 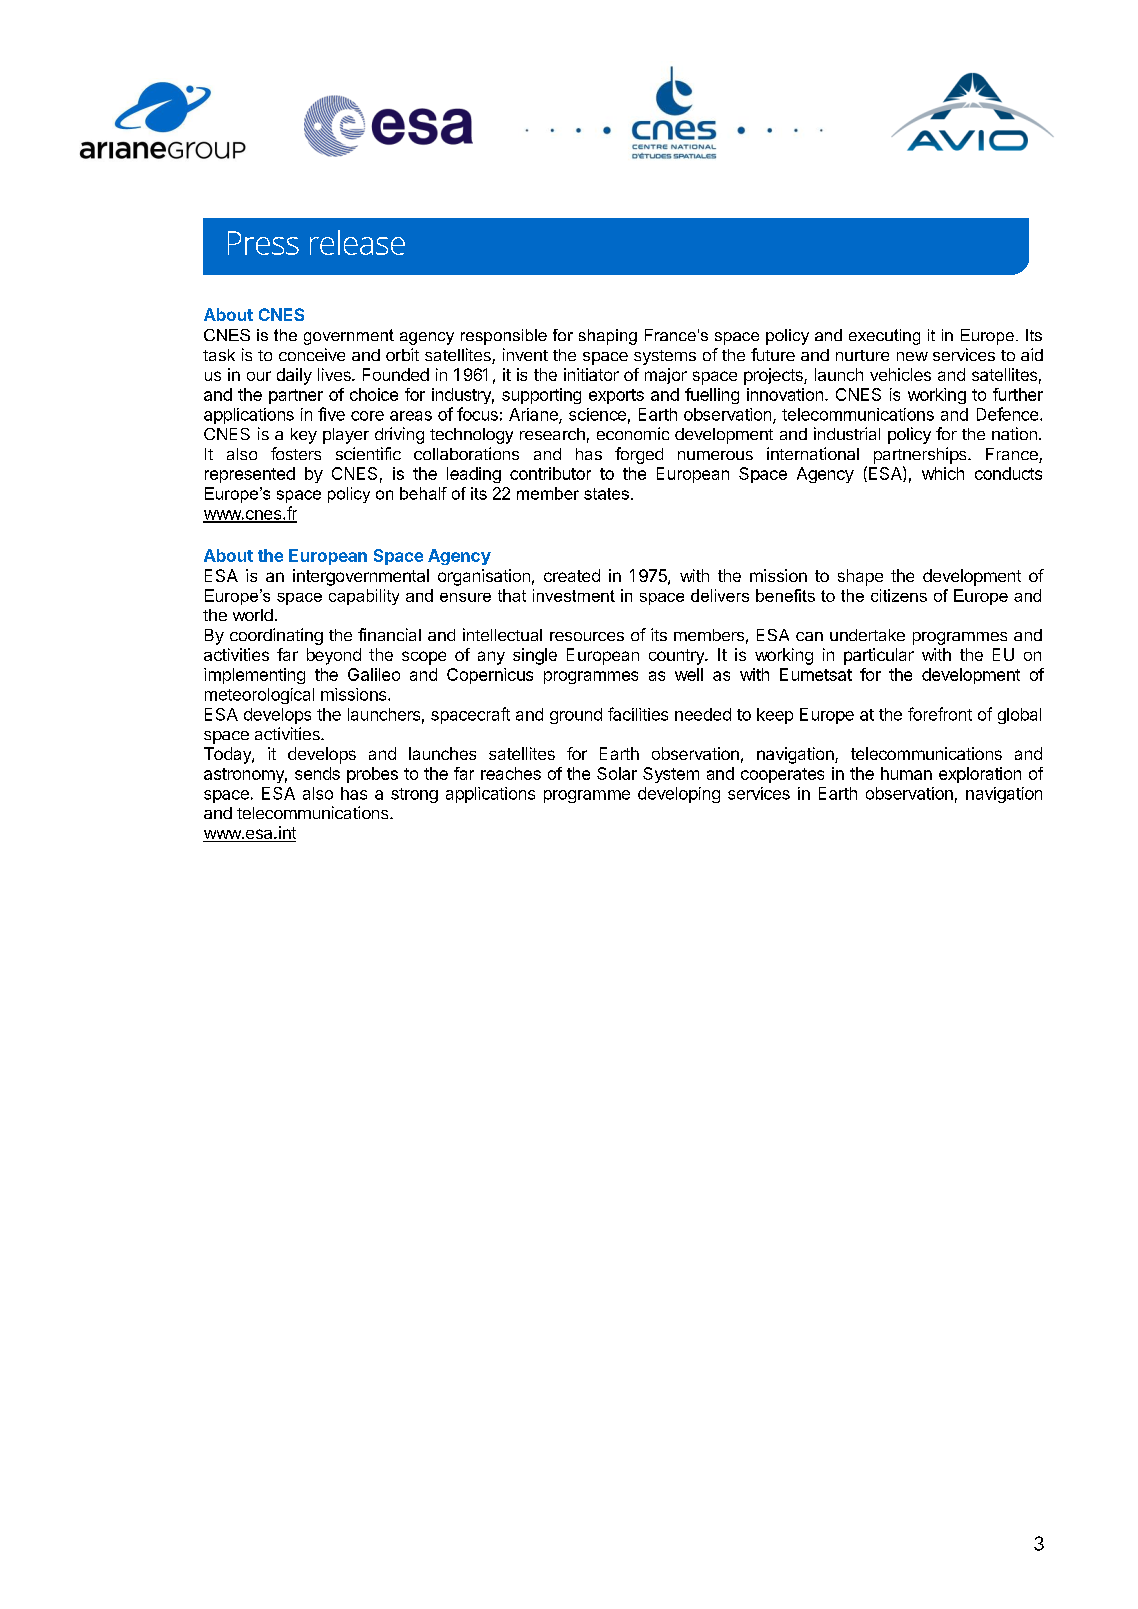 I want to click on created, so click(x=572, y=575).
